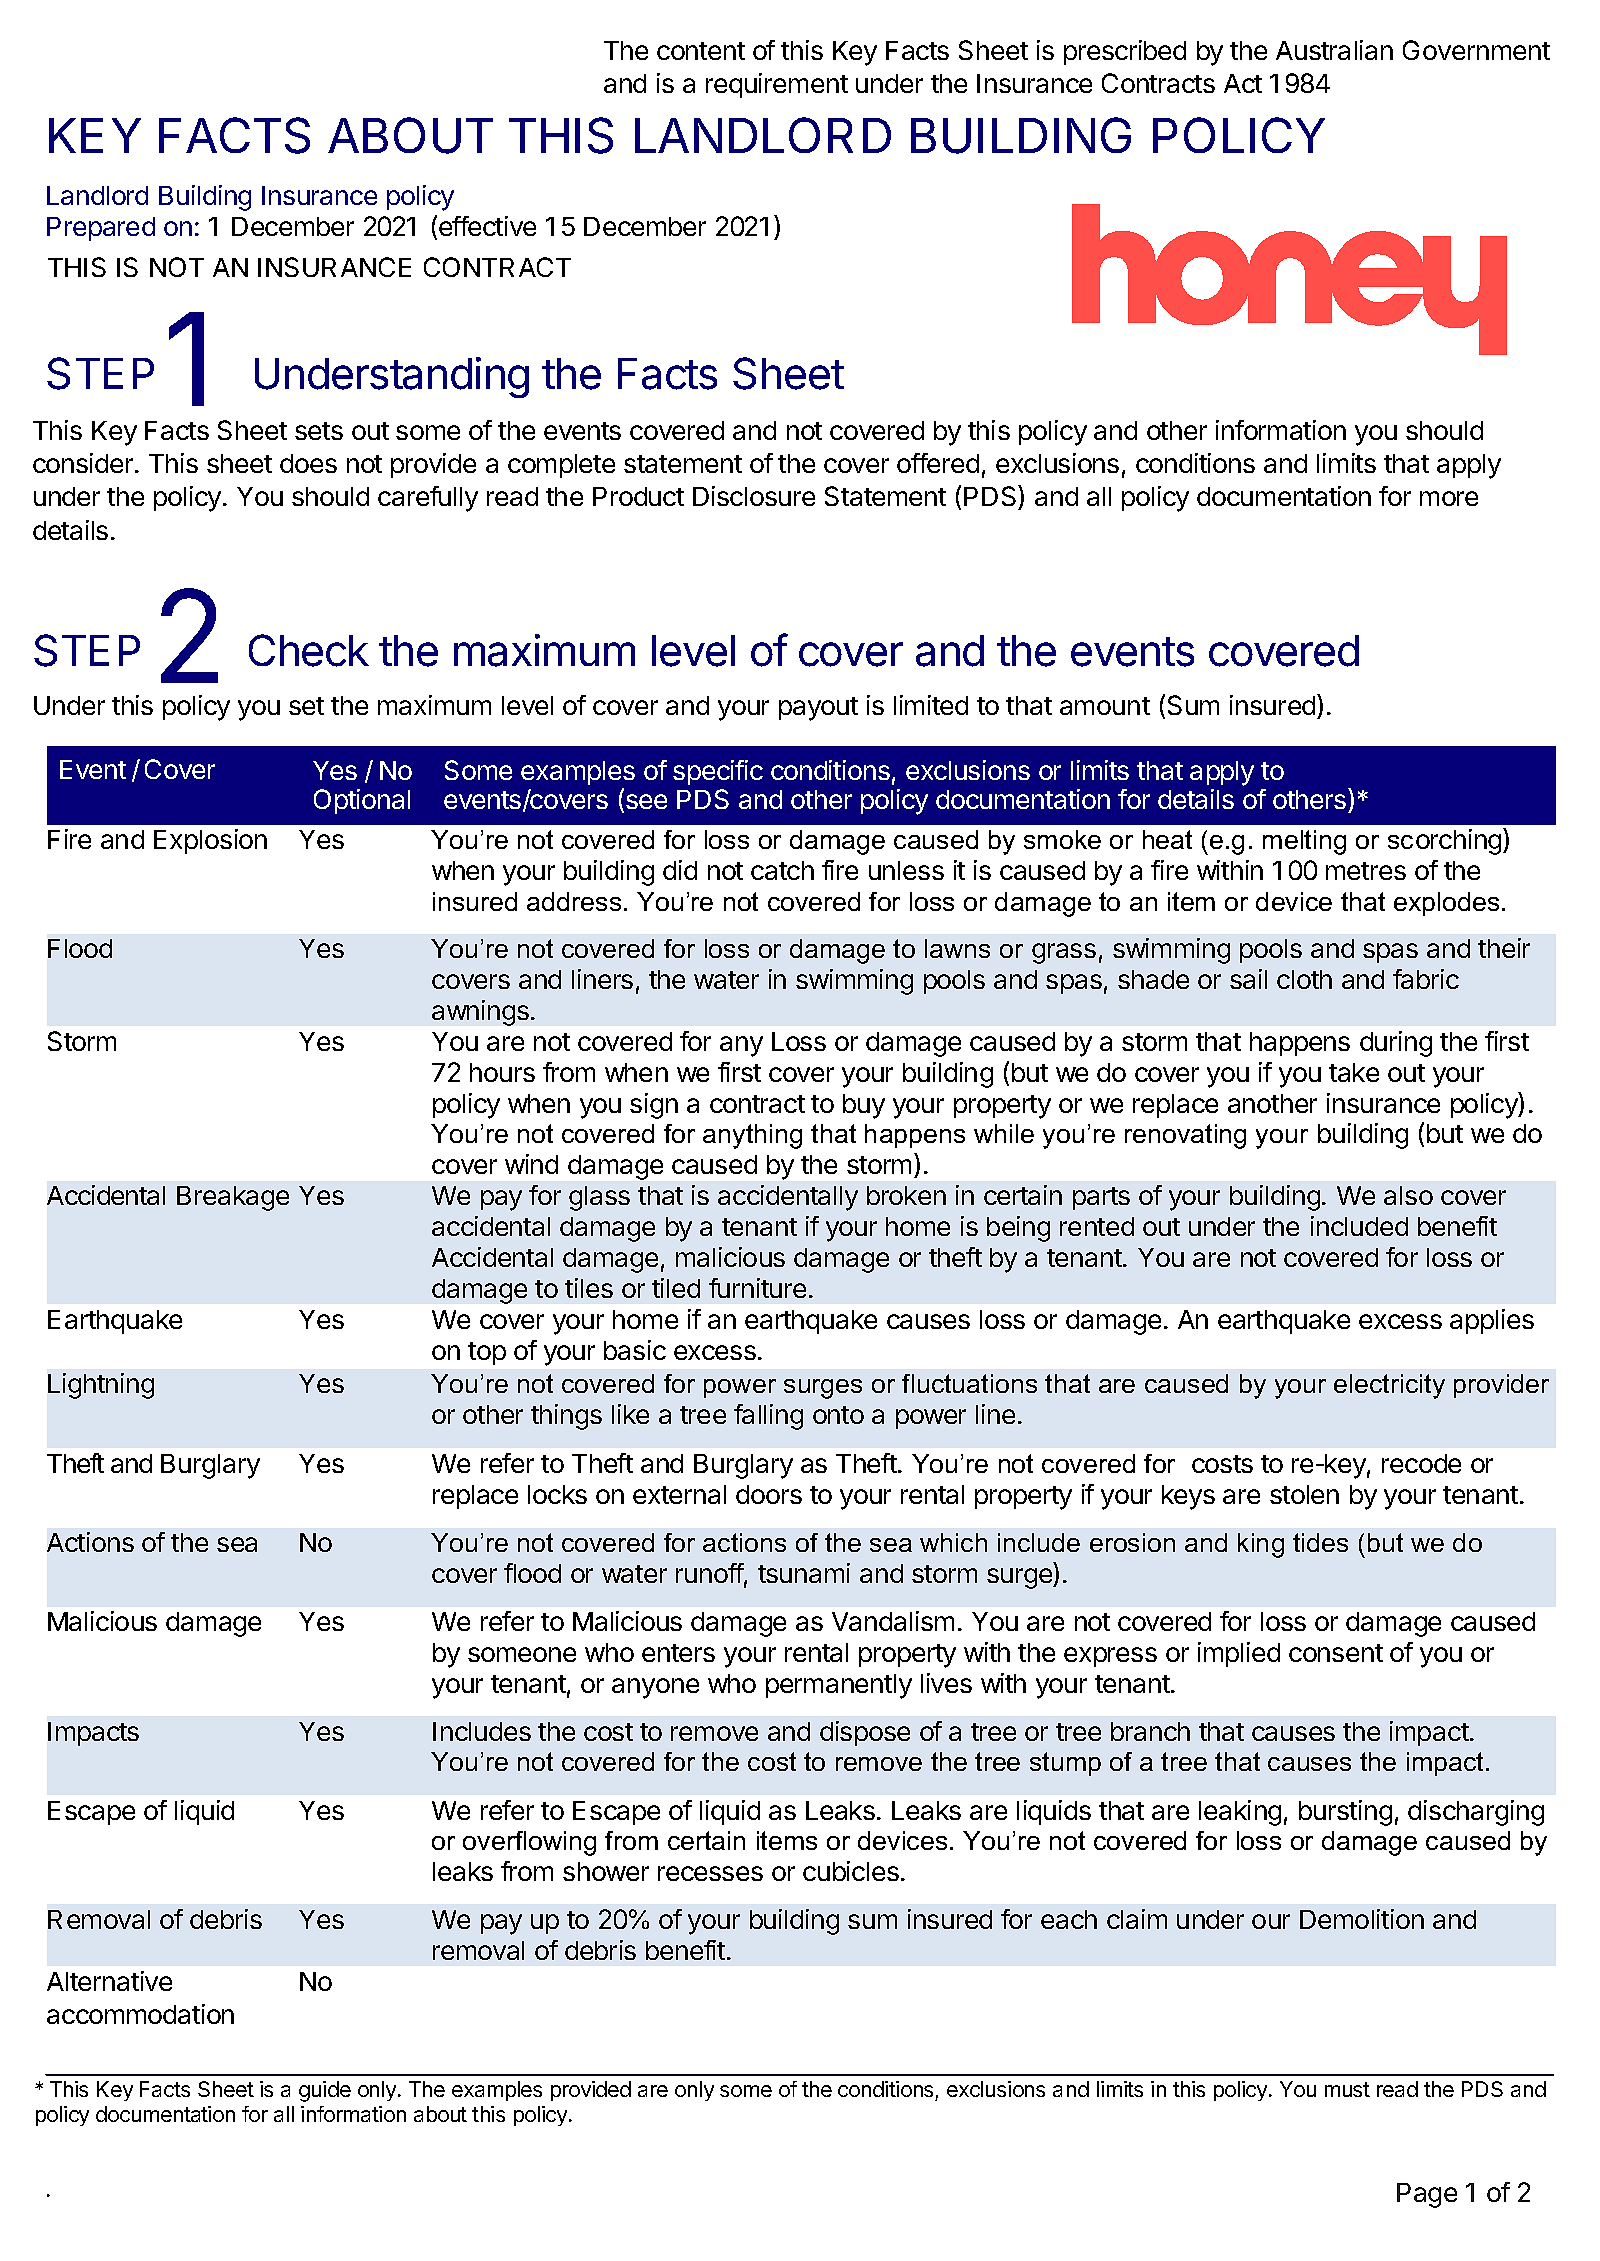  What do you see at coordinates (309, 650) in the page?
I see `Check` at bounding box center [309, 650].
